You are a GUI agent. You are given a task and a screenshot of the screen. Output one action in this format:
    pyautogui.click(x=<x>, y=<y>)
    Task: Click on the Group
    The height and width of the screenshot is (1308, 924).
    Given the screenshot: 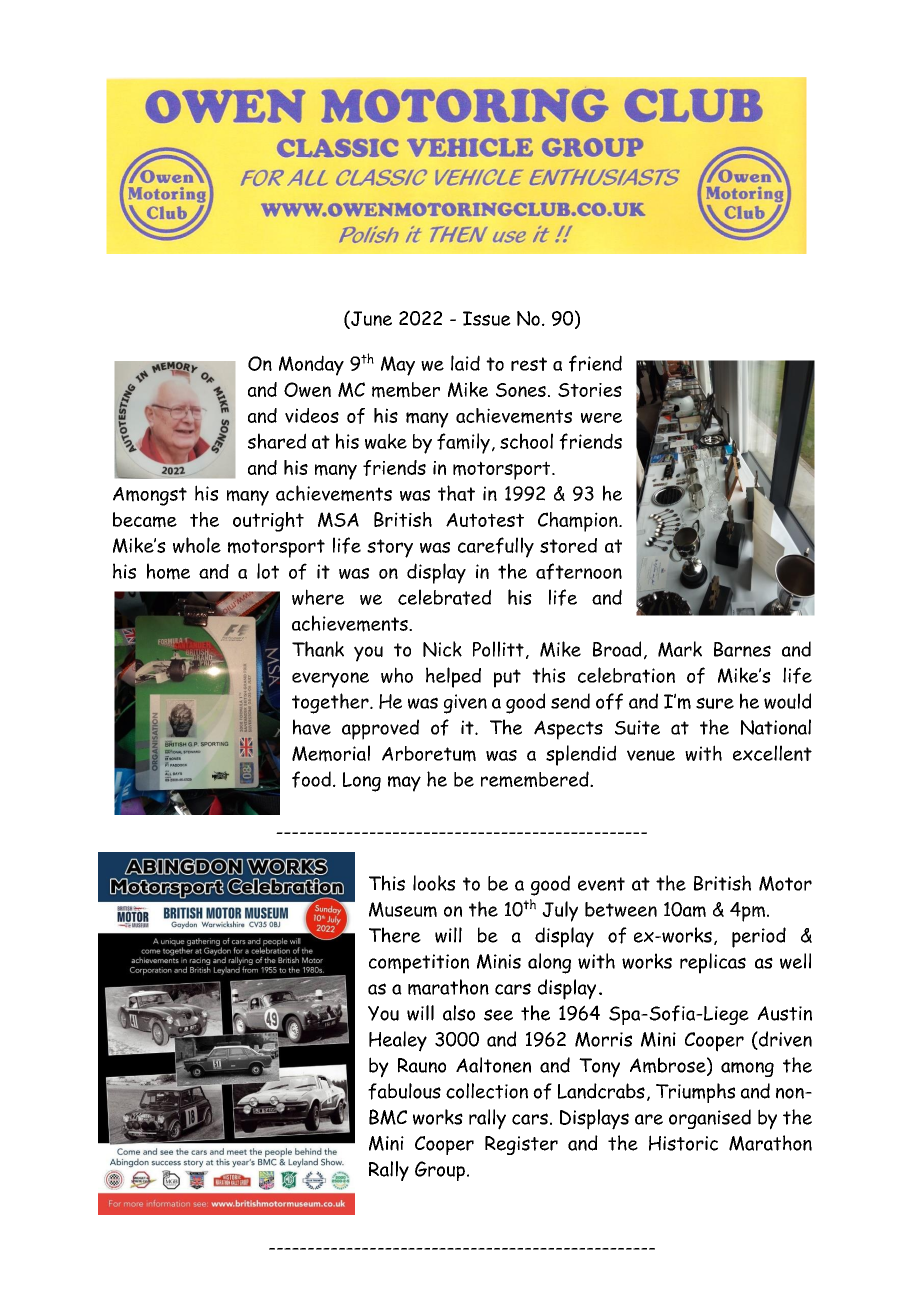 What is the action you would take?
    pyautogui.click(x=440, y=1171)
